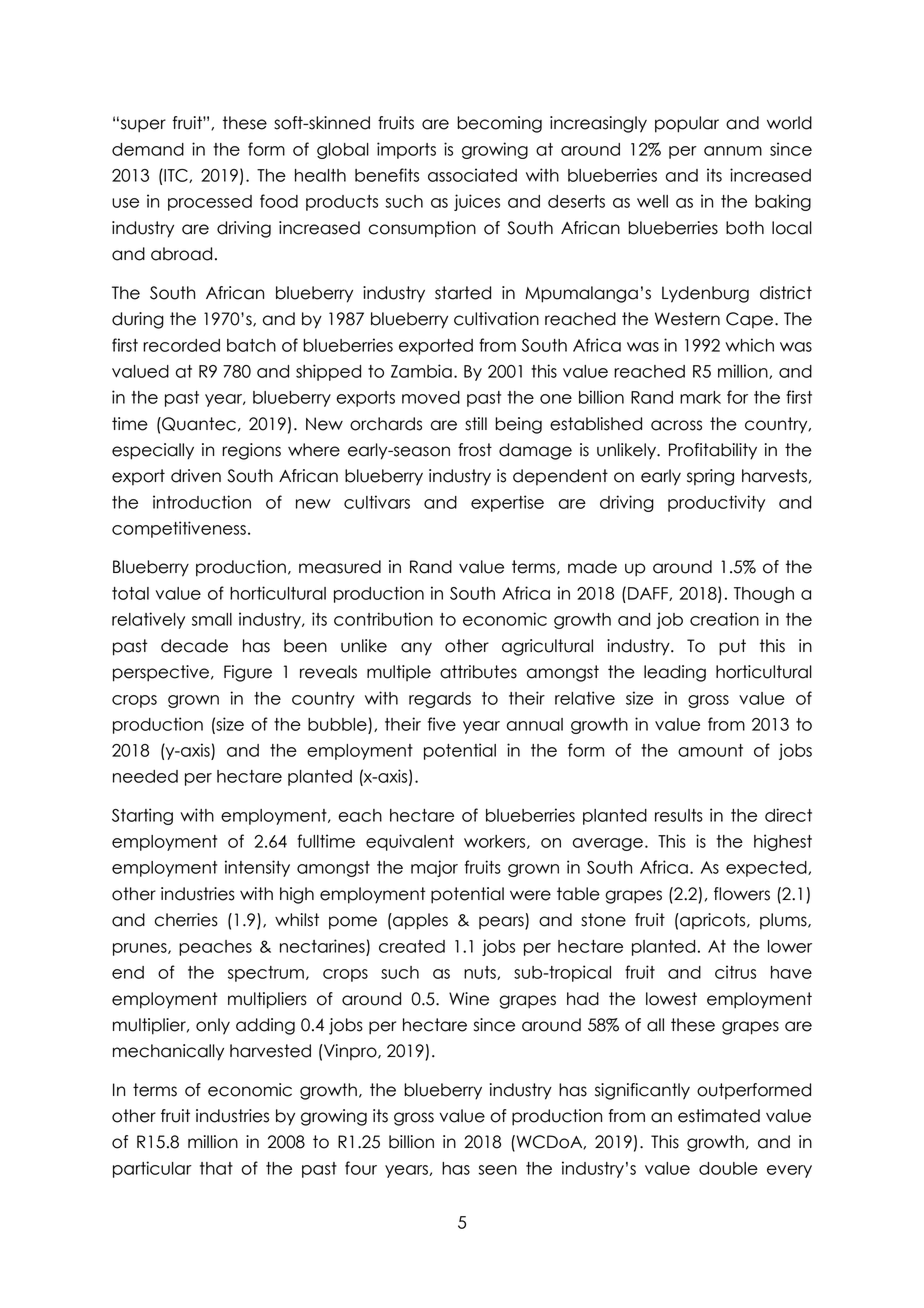 Image resolution: width=924 pixels, height=1308 pixels. What do you see at coordinates (176, 175) in the image?
I see `ITC` at bounding box center [176, 175].
